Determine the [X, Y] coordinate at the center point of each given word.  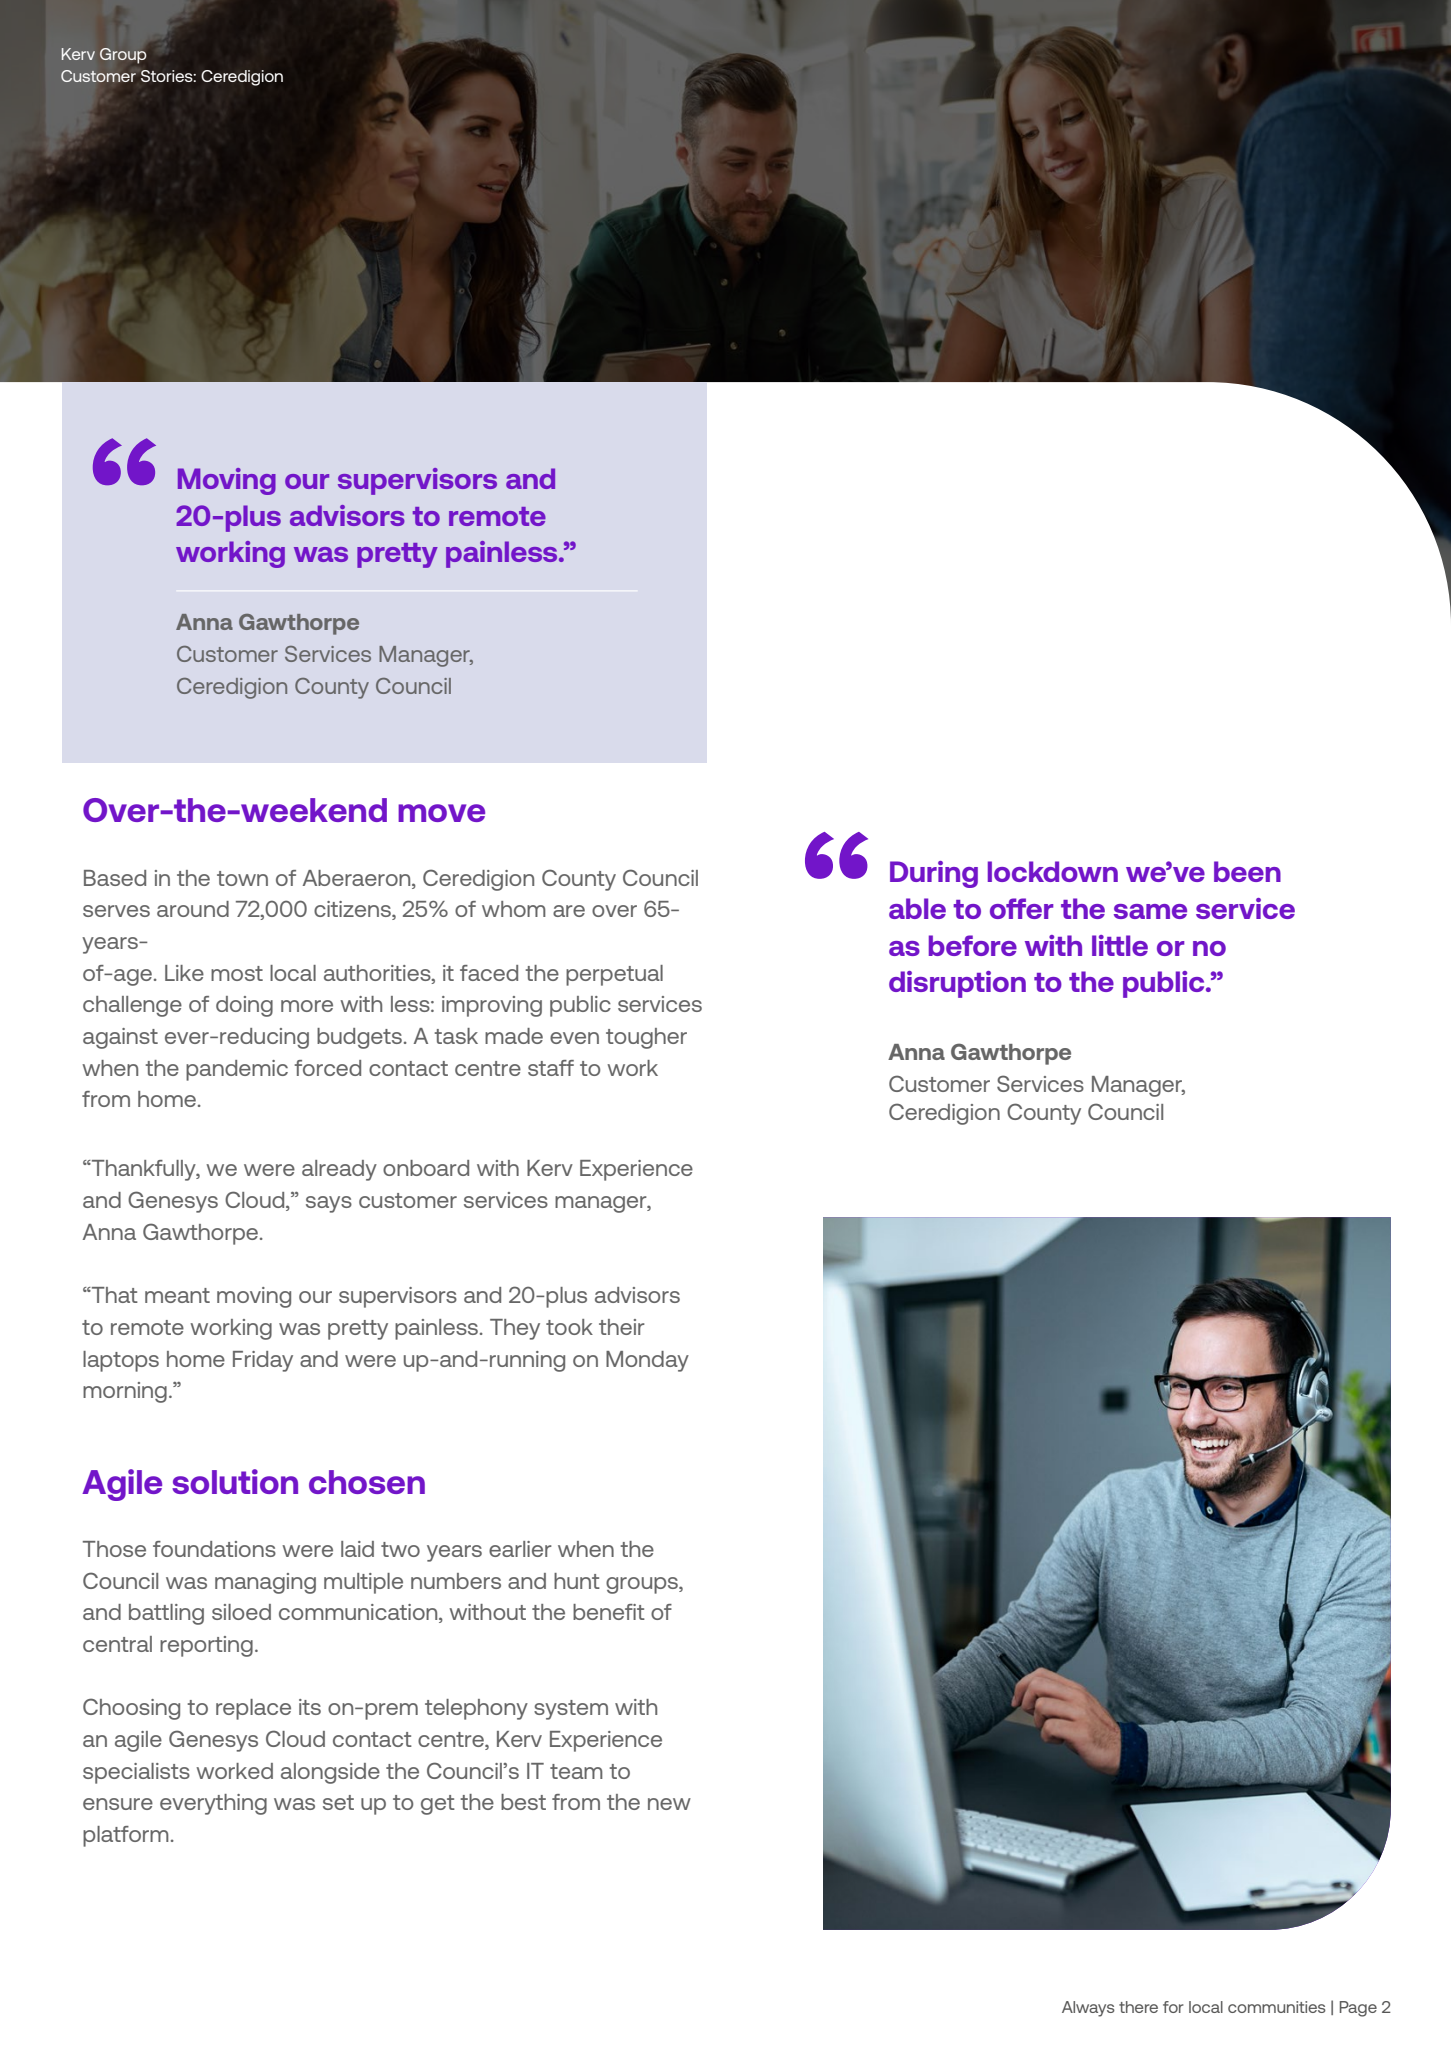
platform [126, 1836]
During [934, 874]
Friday [263, 1361]
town [242, 878]
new [669, 1804]
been [1247, 871]
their [622, 1327]
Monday [647, 1361]
